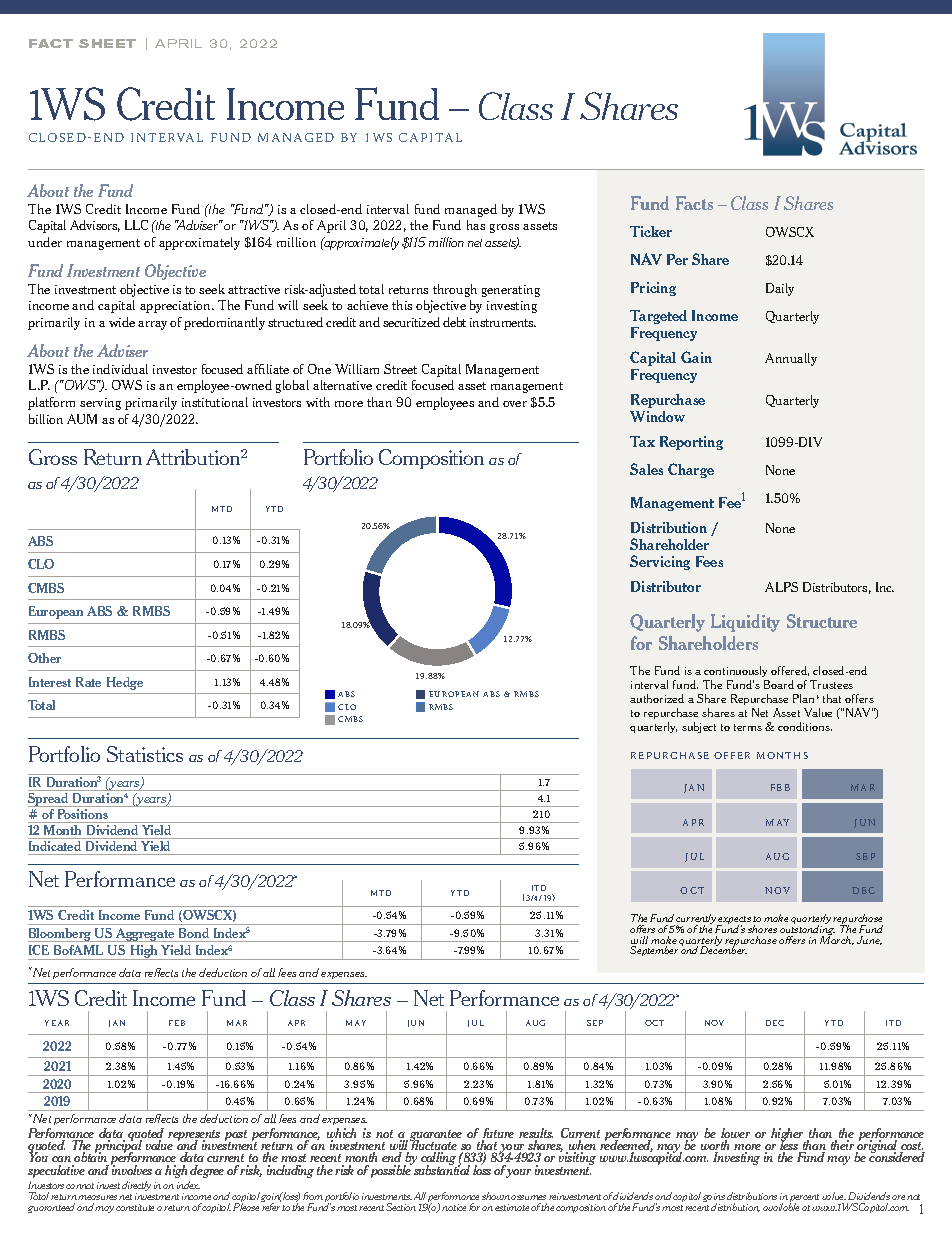 This screenshot has height=1233, width=952. I want to click on Reporting, so click(691, 443).
